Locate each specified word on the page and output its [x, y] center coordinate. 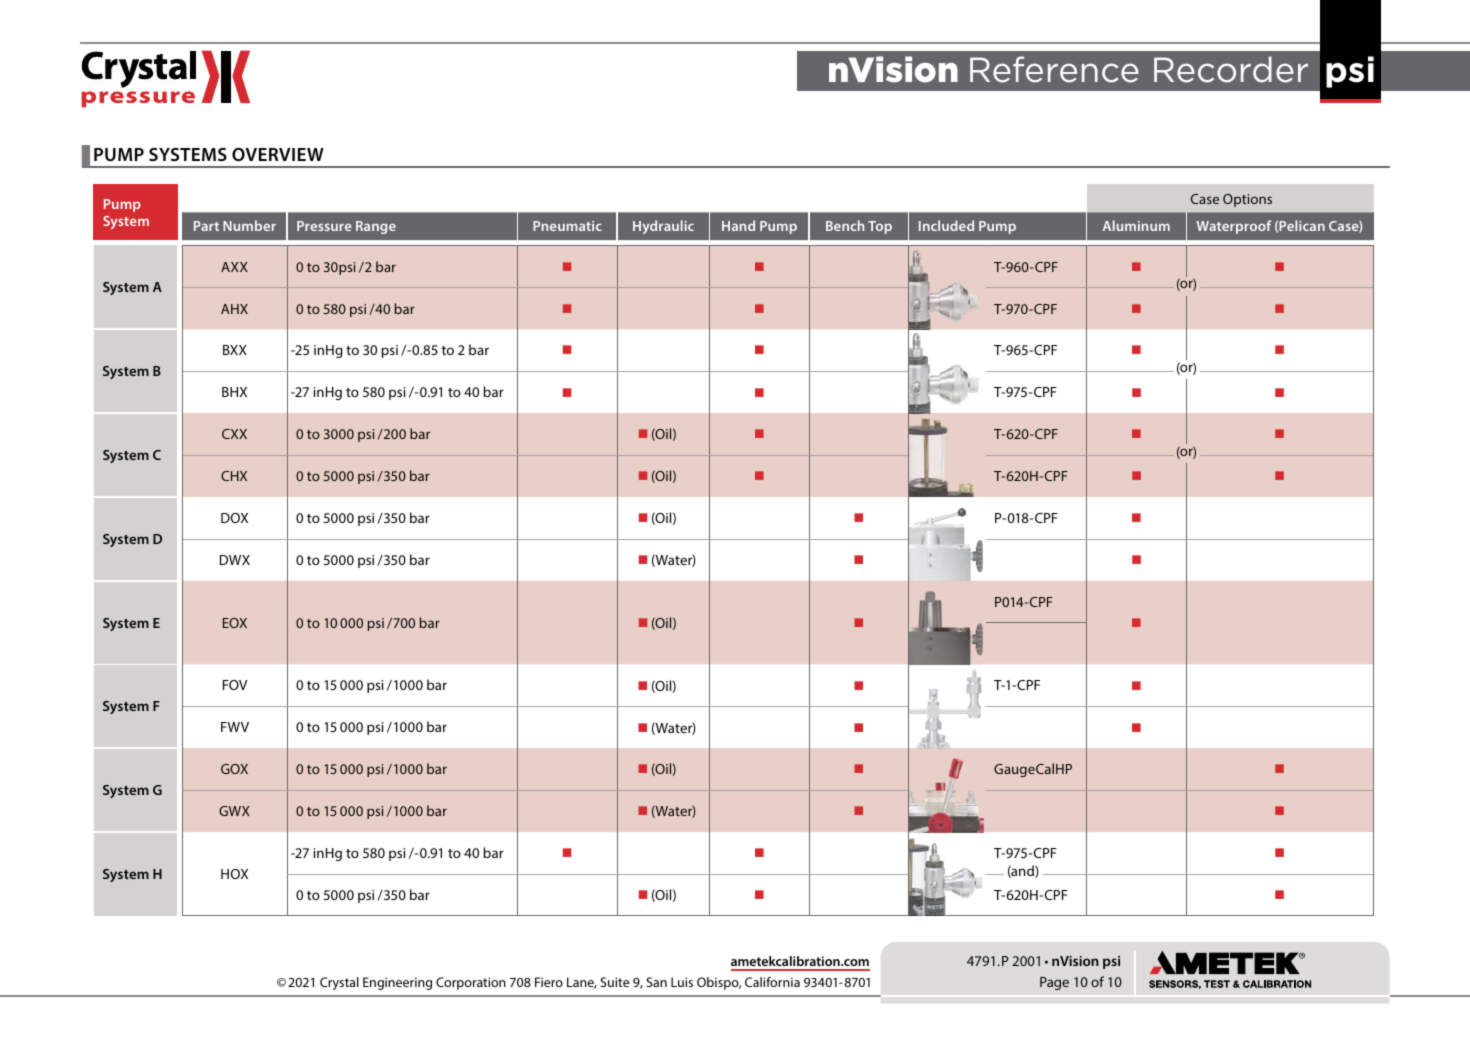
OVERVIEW [278, 154]
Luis [682, 982]
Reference [1054, 69]
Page [1054, 983]
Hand [738, 225]
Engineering [397, 983]
